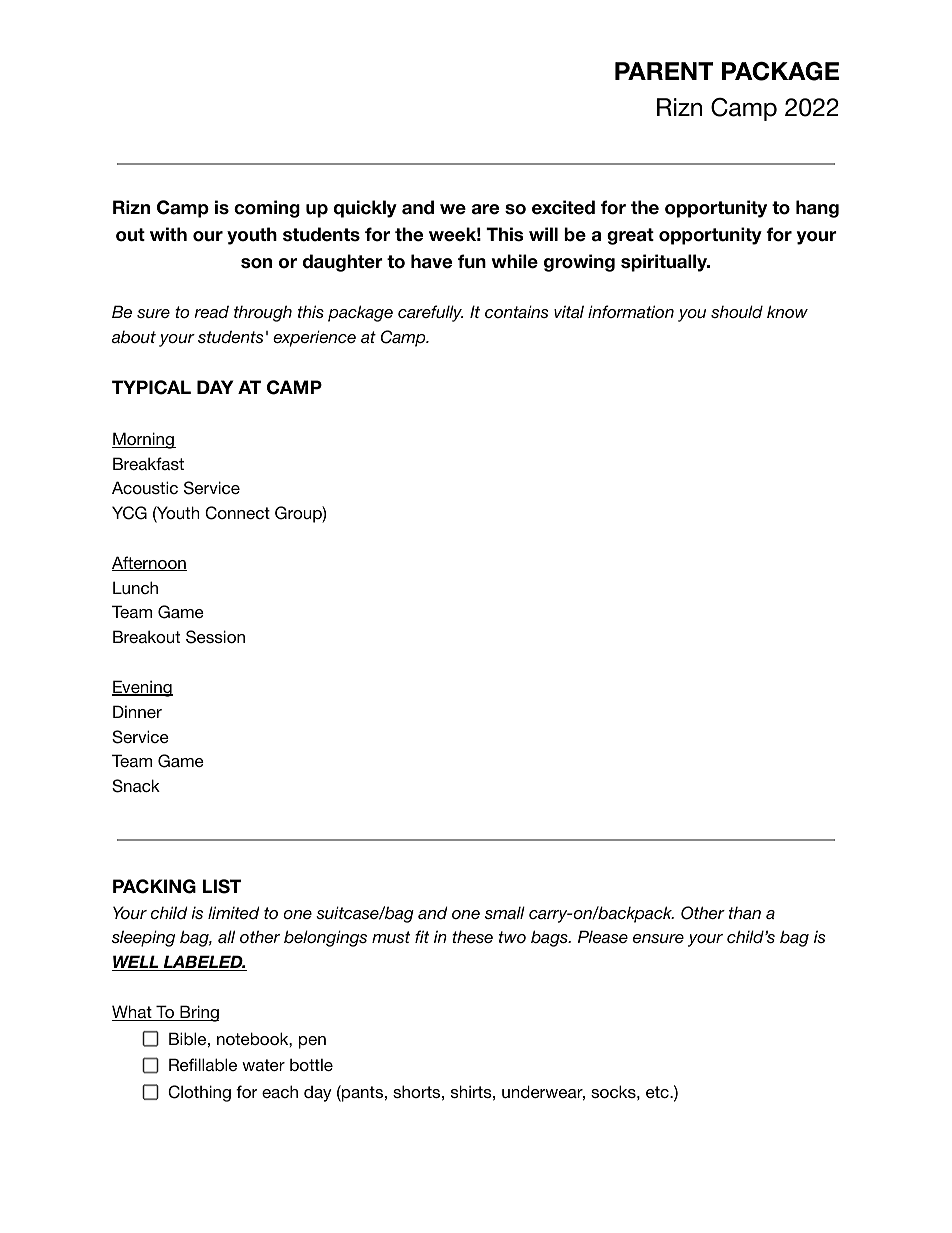  Describe the element at coordinates (664, 71) in the screenshot. I see `PARENT` at that location.
